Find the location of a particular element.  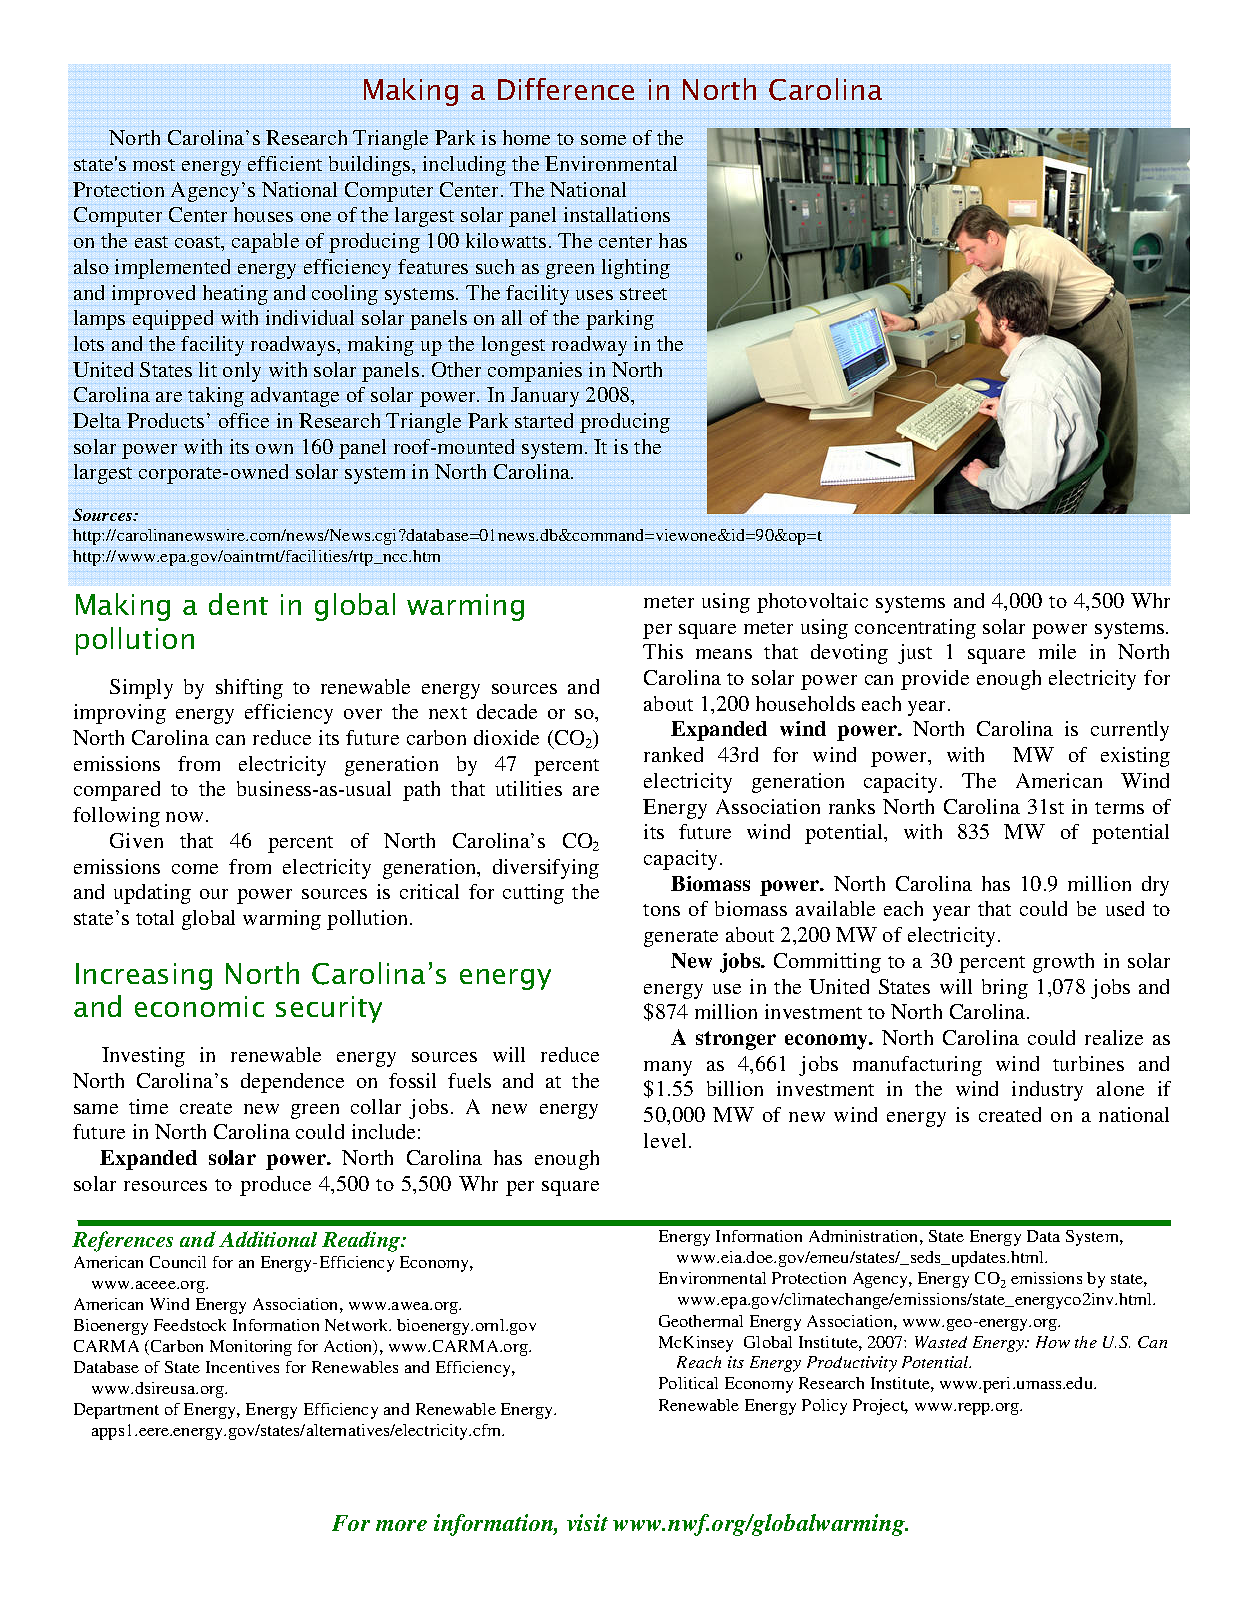

economic is located at coordinates (199, 1006).
